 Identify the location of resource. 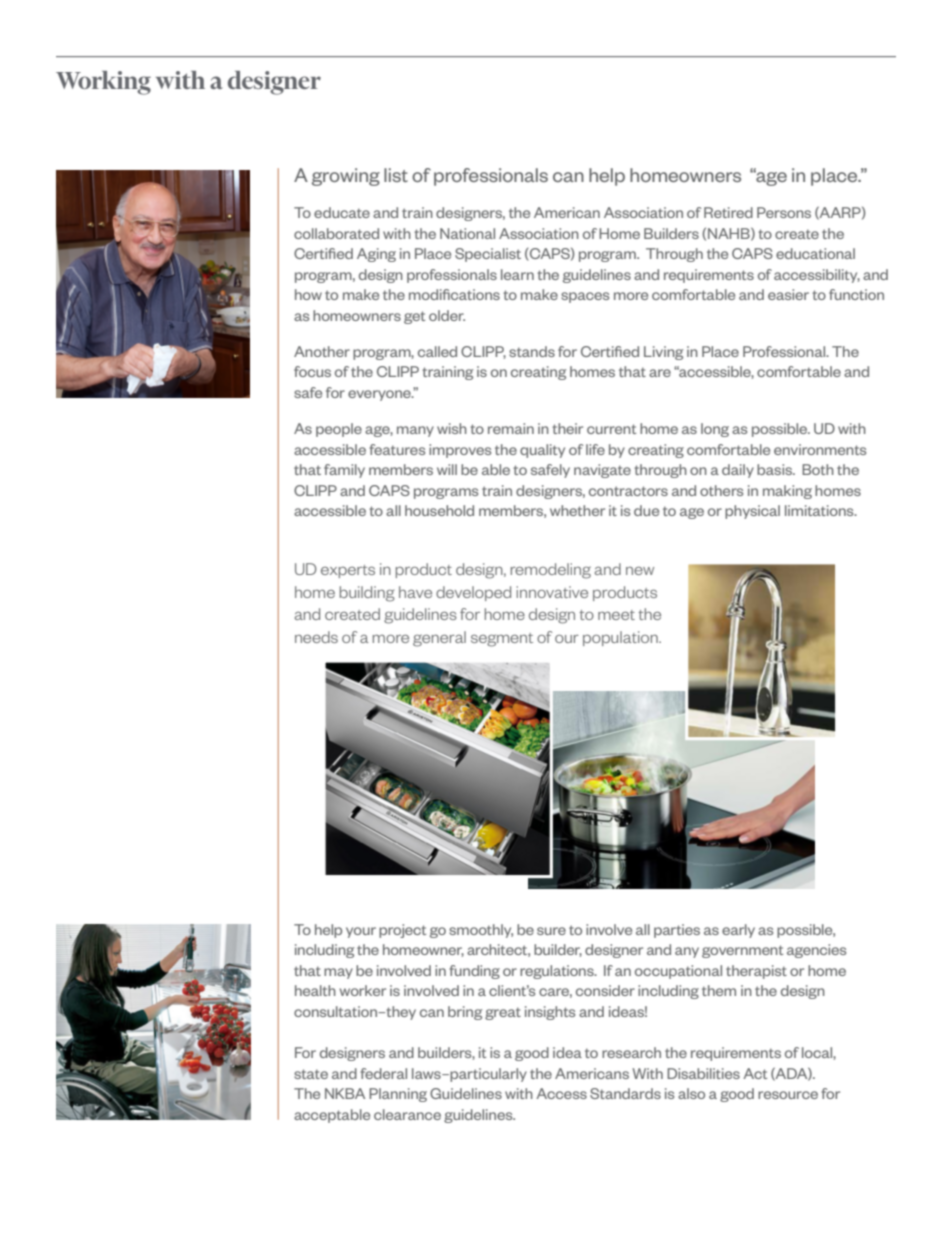
(788, 1095).
